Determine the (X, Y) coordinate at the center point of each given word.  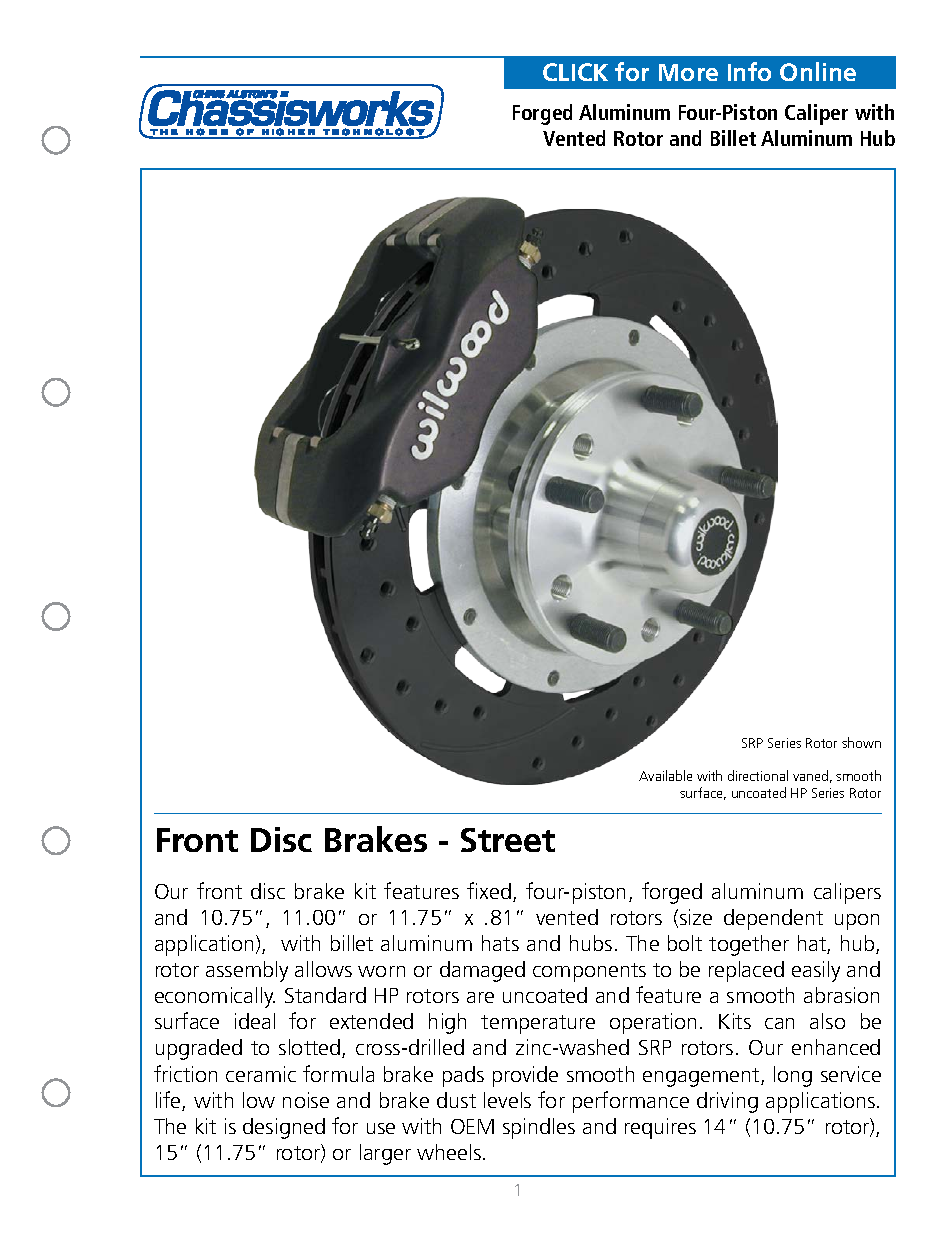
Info (749, 71)
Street (508, 840)
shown (861, 742)
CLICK (575, 72)
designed (284, 1128)
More (688, 72)
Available (665, 775)
